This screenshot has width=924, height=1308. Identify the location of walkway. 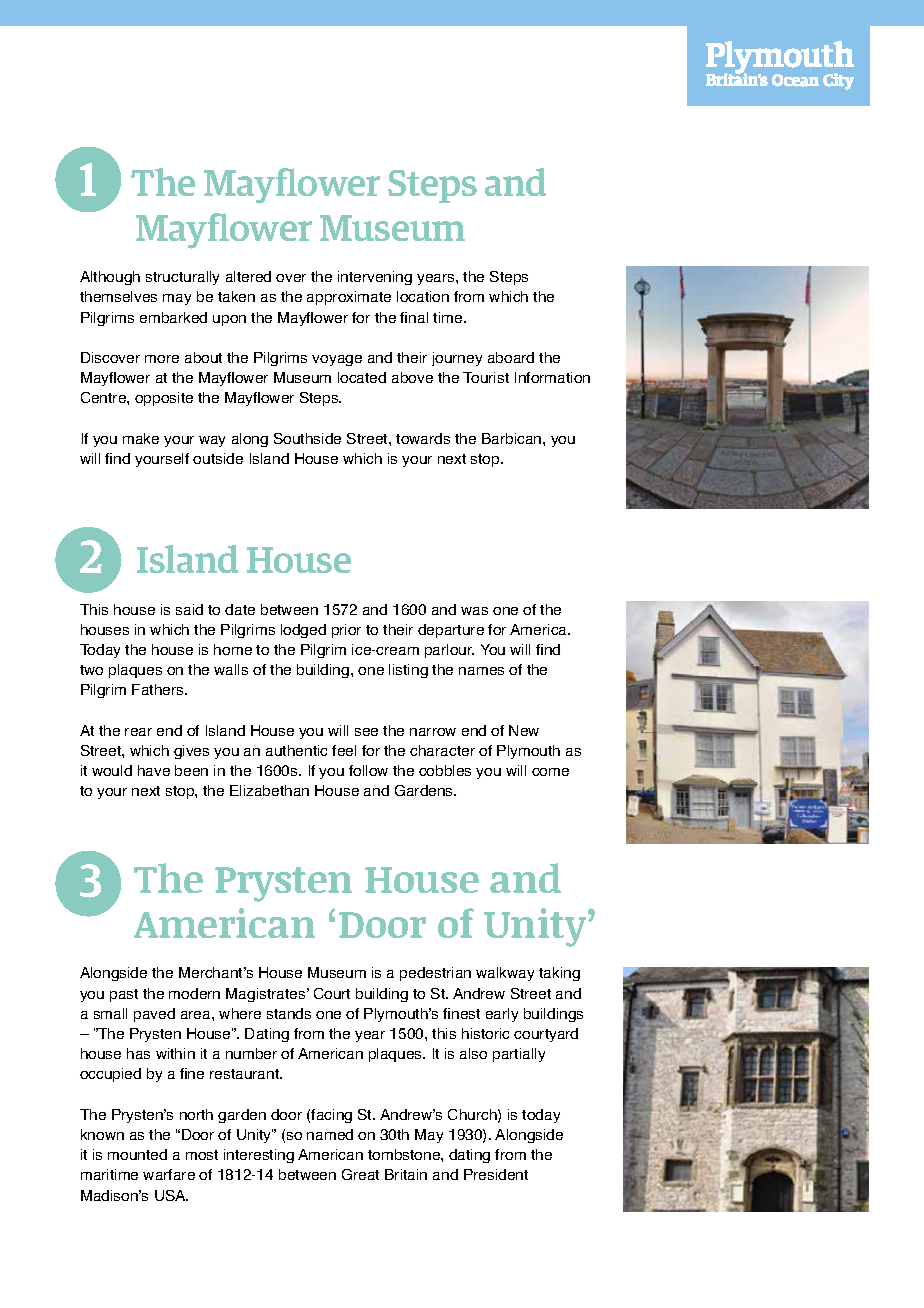
(505, 974).
